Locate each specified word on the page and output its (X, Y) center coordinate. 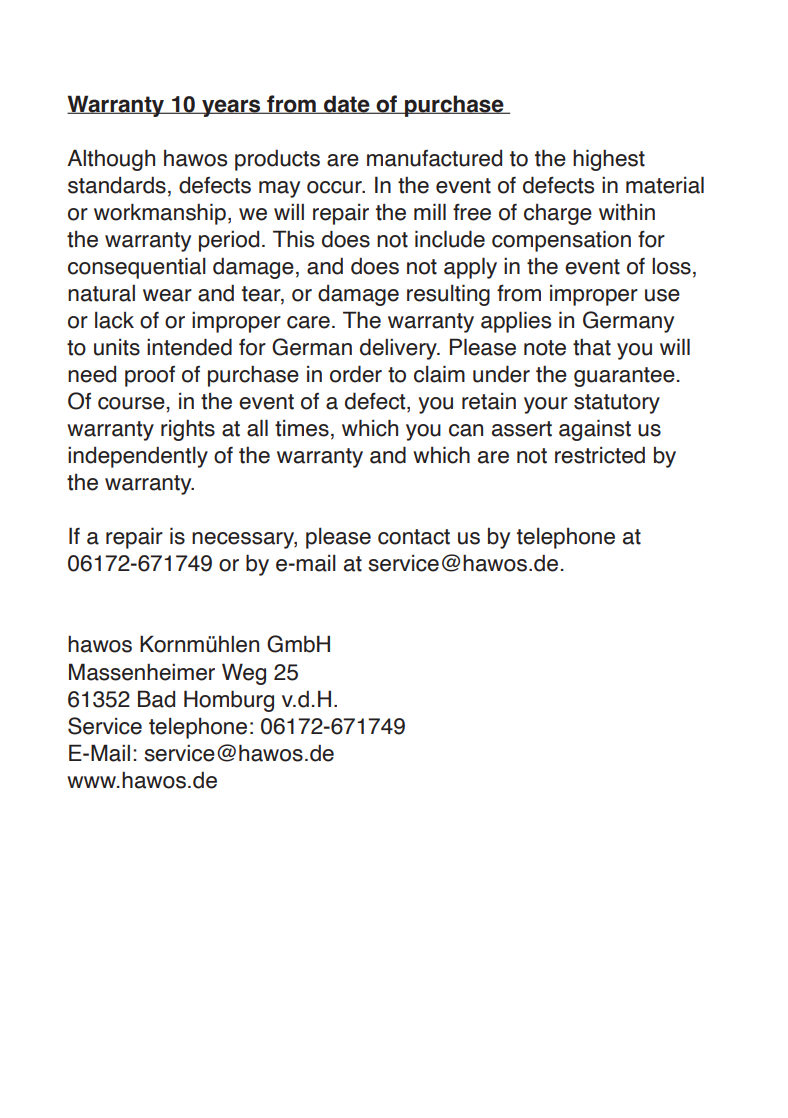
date (347, 104)
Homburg (229, 701)
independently (138, 457)
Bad (156, 699)
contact (414, 537)
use (662, 295)
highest (609, 160)
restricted (600, 455)
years (231, 108)
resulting (448, 295)
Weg (244, 674)
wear (167, 295)
